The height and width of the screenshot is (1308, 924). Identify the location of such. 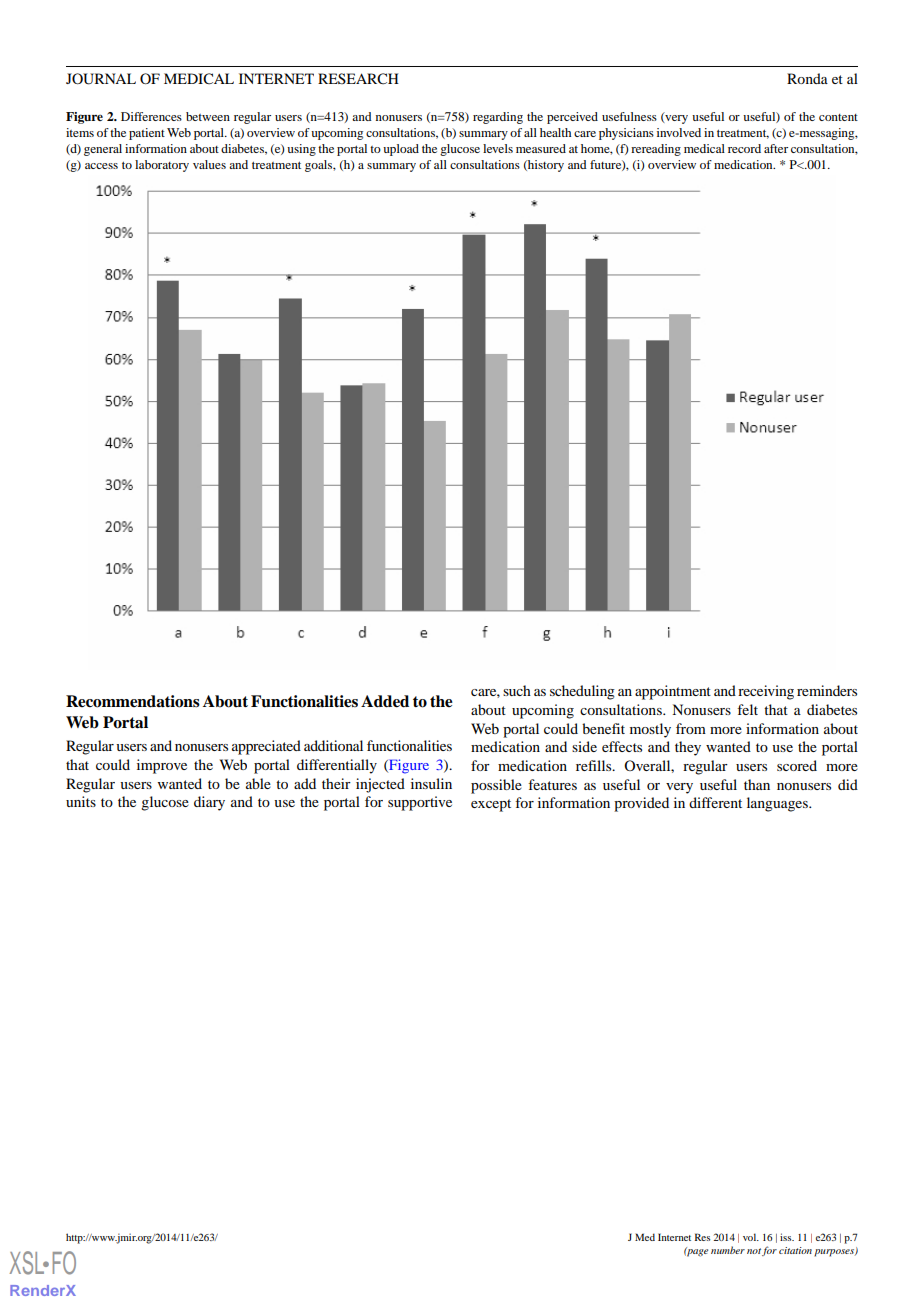
(517, 690).
